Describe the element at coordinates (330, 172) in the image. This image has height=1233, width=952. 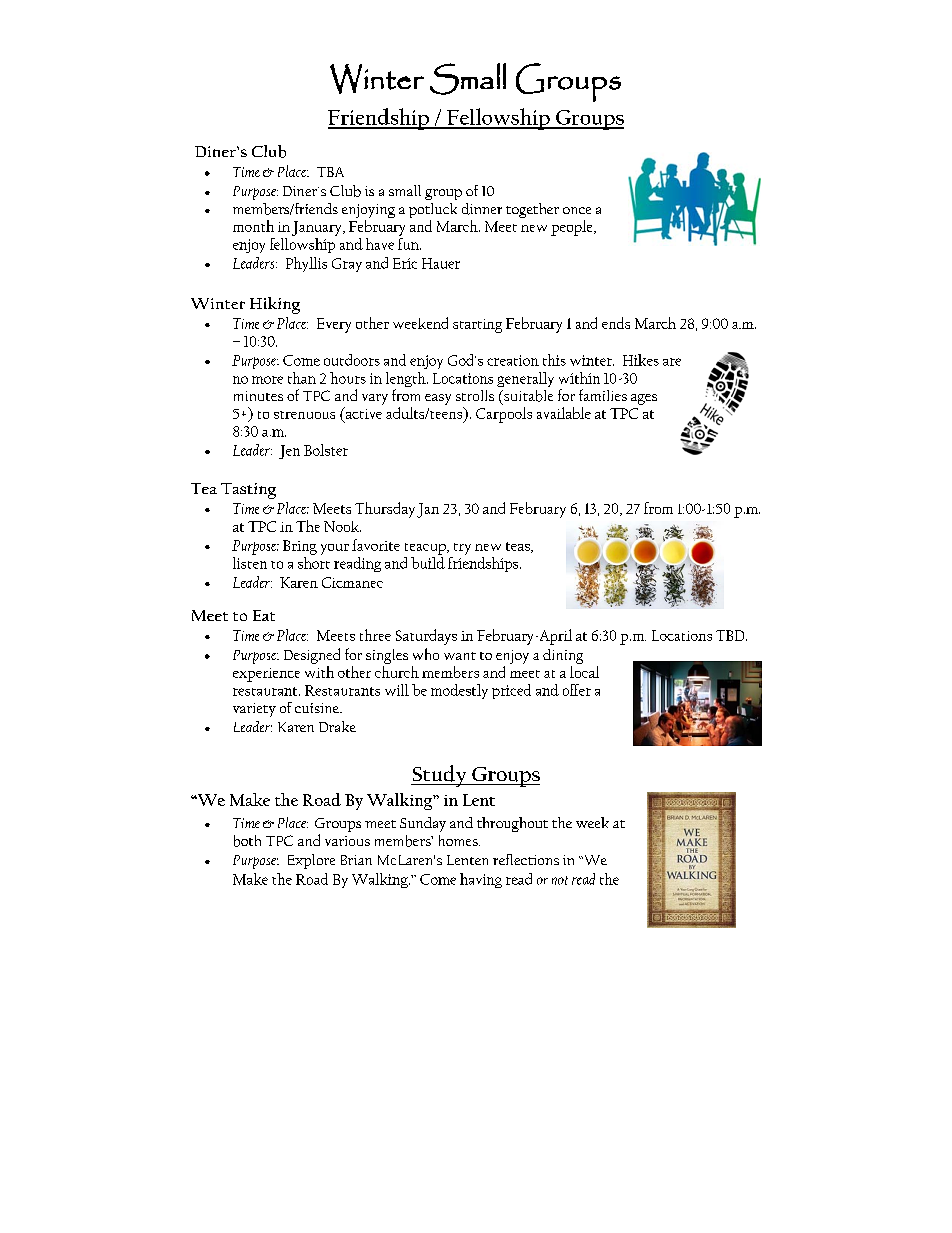
I see `TBA` at that location.
